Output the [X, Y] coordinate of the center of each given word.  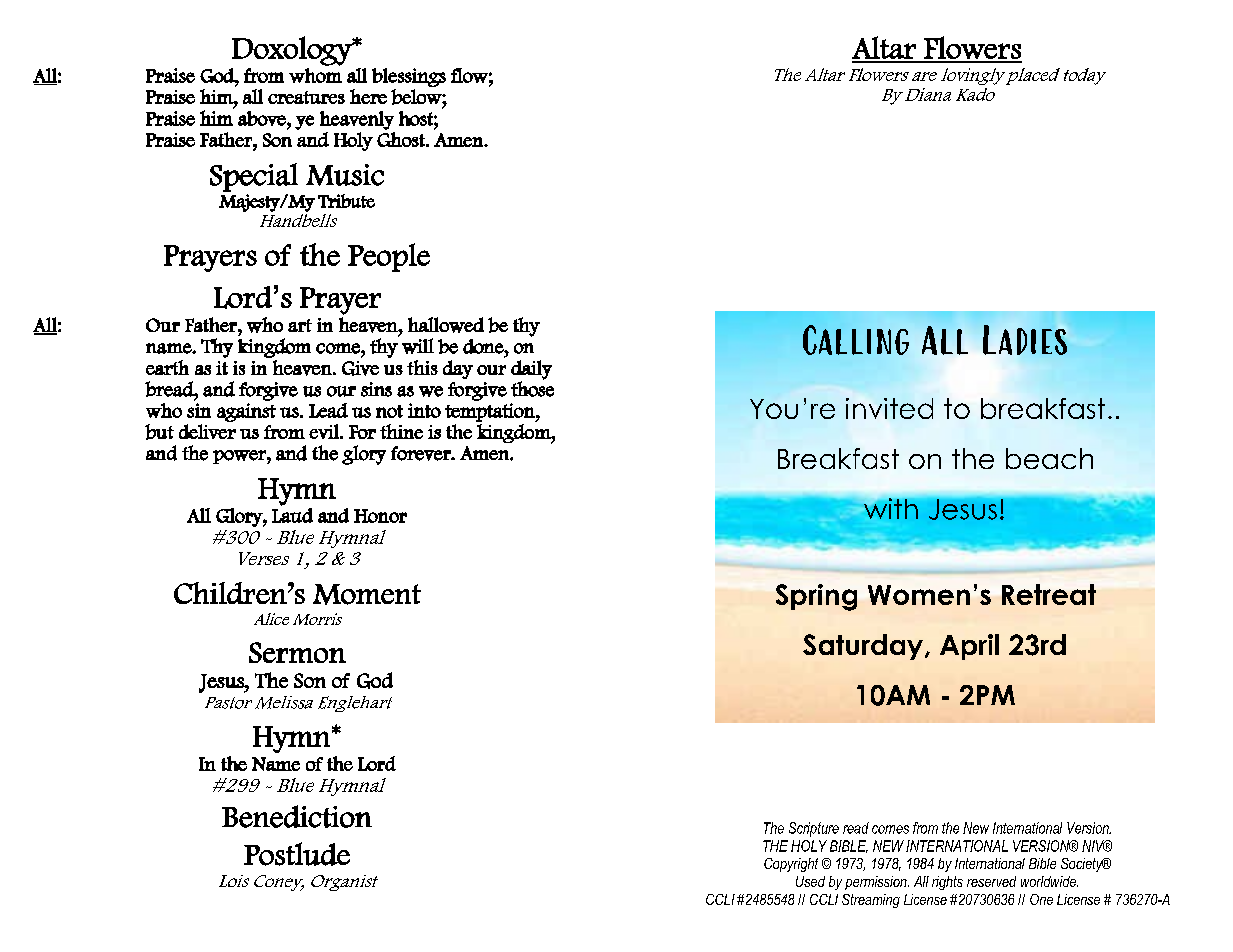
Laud [292, 515]
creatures [306, 97]
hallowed [446, 325]
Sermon [297, 652]
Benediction [297, 816]
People [389, 257]
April [969, 647]
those [532, 388]
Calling [856, 340]
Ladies [1025, 340]
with [891, 508]
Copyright [791, 865]
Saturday [864, 647]
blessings [409, 77]
